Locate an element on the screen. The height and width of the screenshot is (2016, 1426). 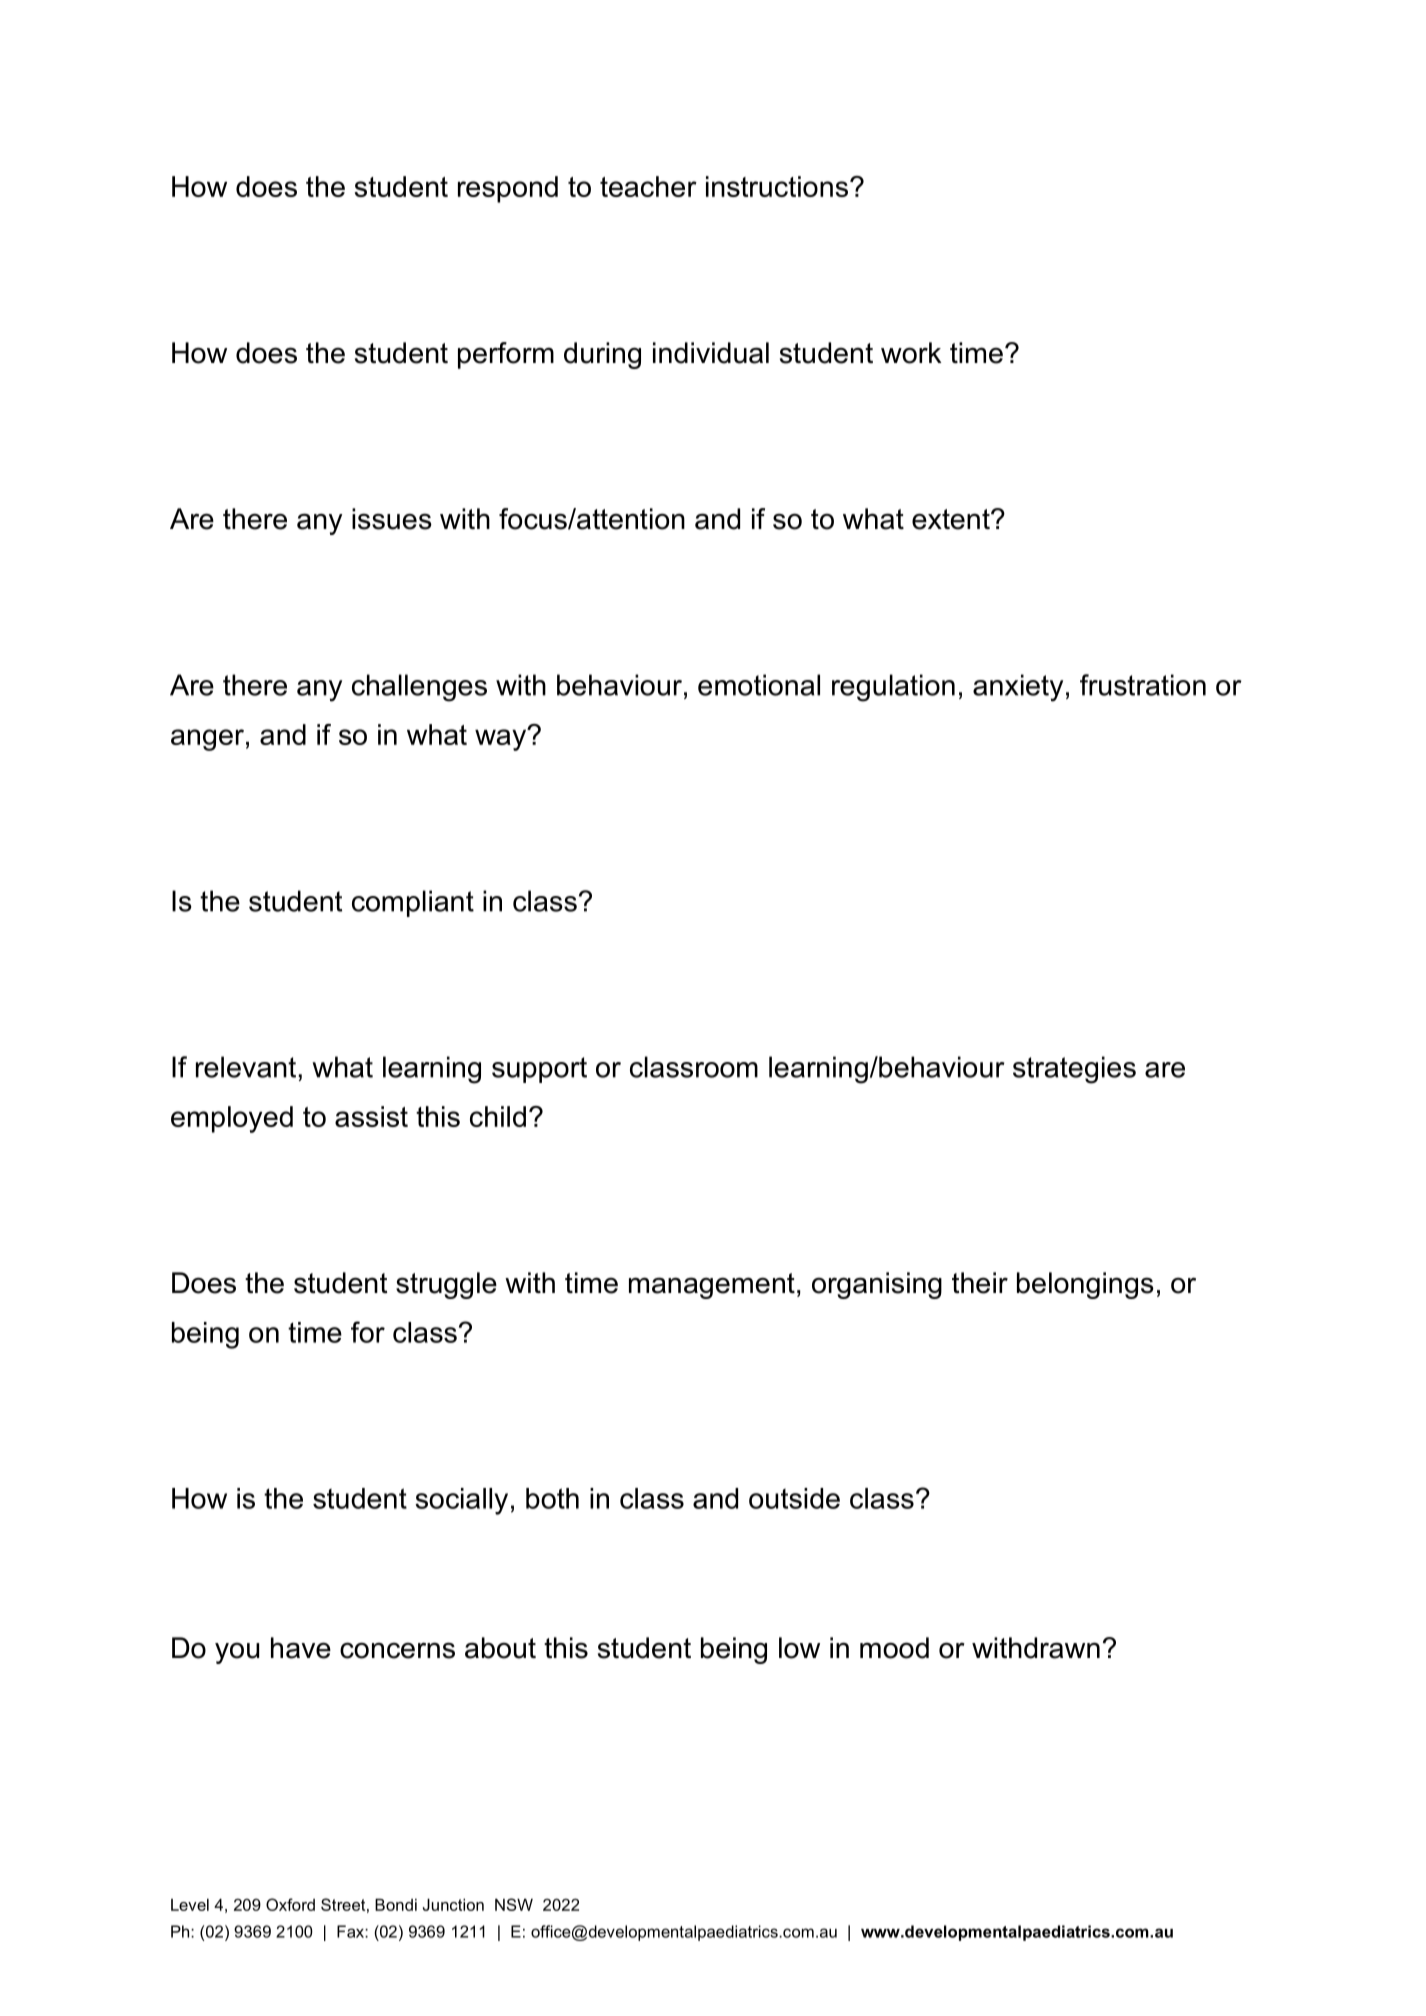
strategies is located at coordinates (1074, 1070).
